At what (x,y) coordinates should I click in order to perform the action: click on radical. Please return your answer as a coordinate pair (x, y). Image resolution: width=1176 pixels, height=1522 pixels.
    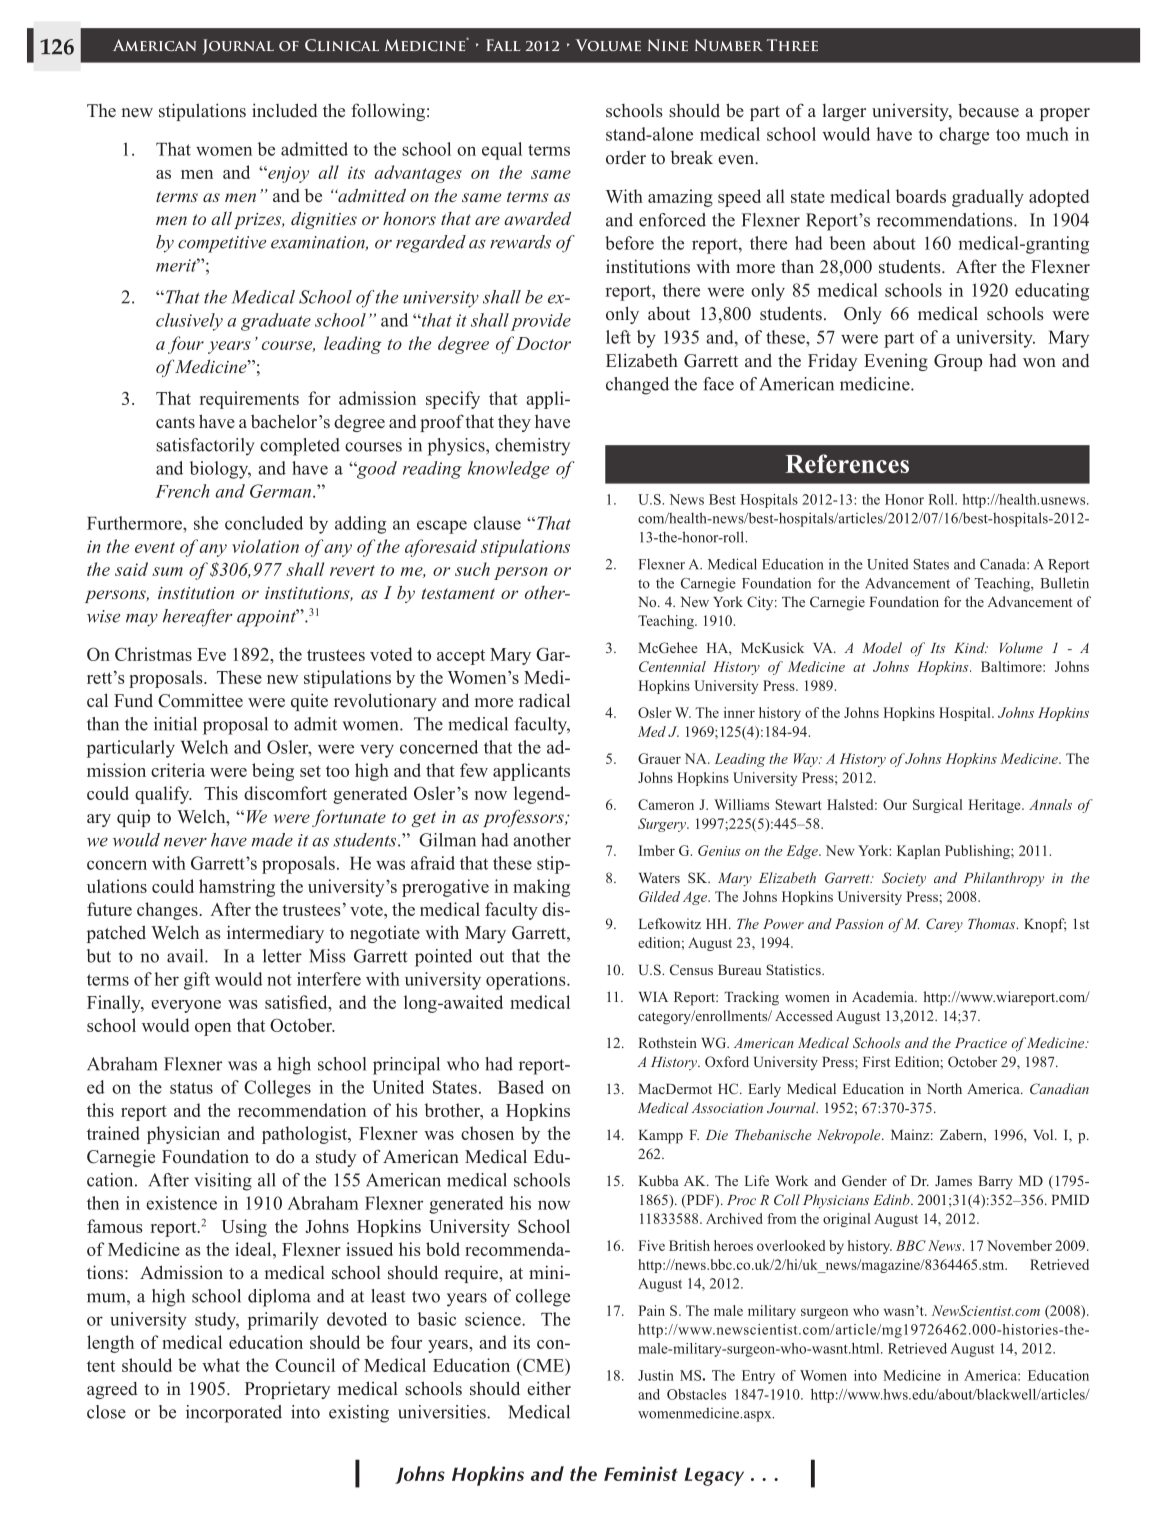
    Looking at the image, I should click on (544, 700).
